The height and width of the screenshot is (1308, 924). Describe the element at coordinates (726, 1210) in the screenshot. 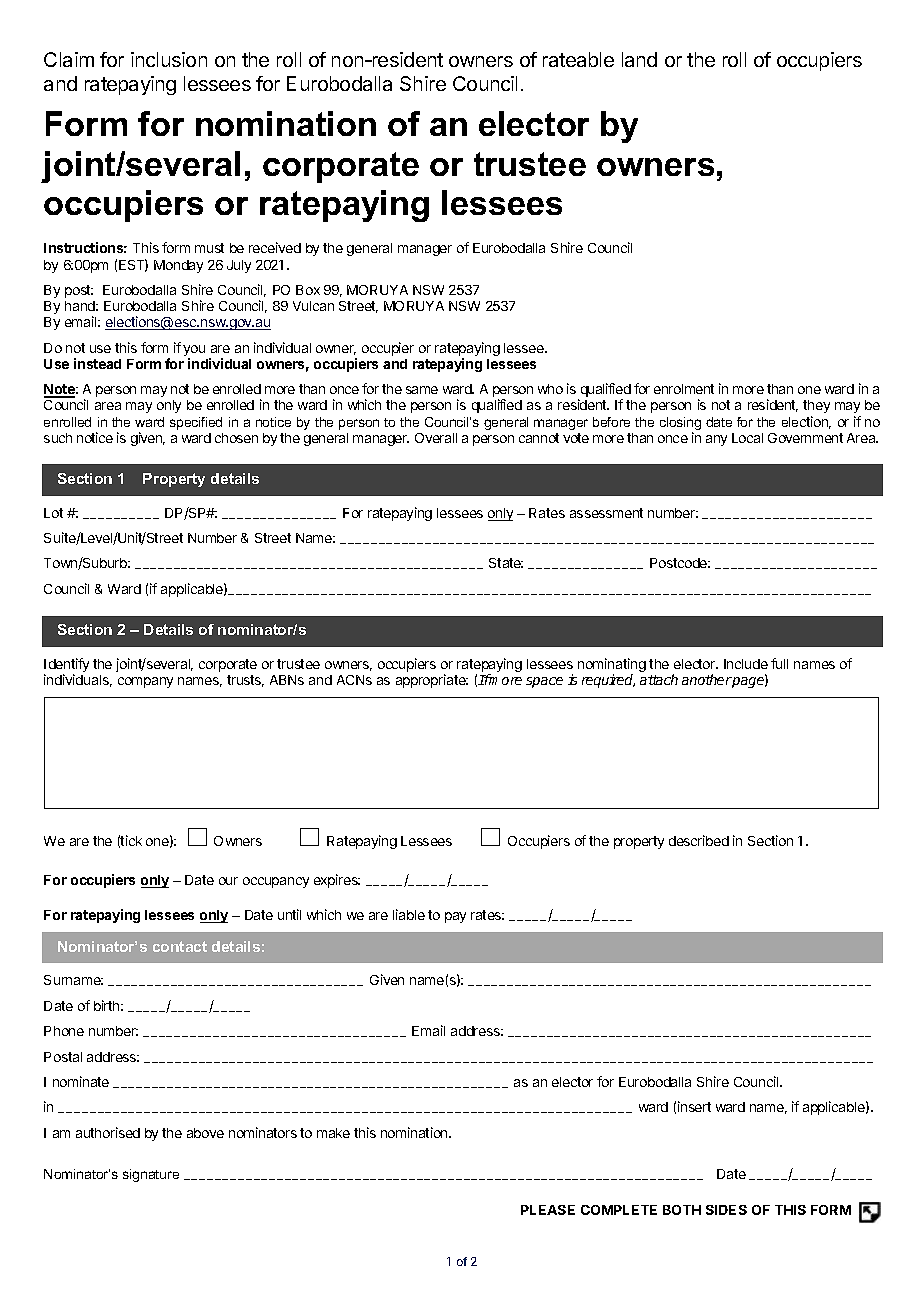

I see `SIDES` at that location.
